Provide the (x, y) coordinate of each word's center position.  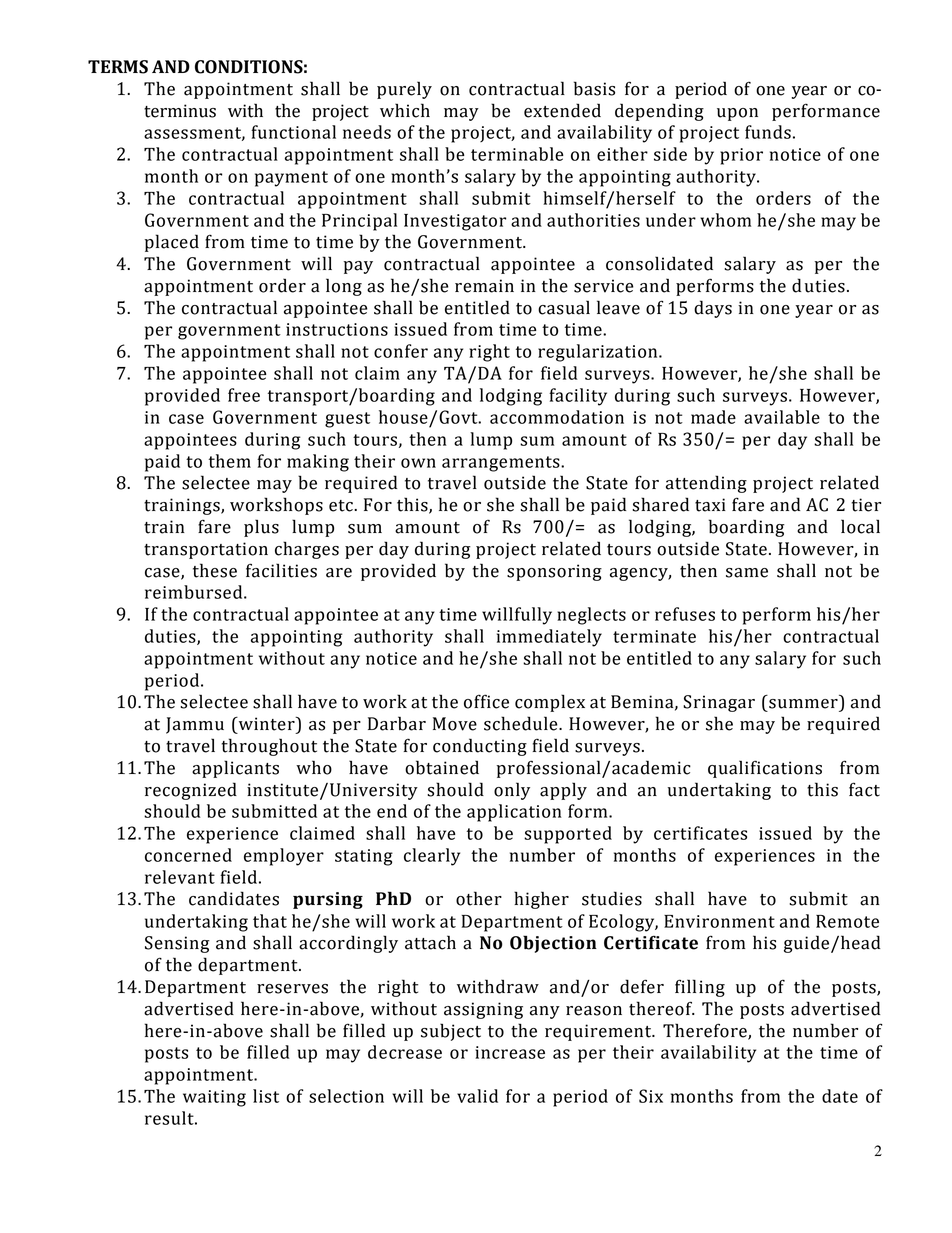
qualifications (765, 769)
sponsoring (554, 572)
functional (293, 132)
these (215, 570)
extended (562, 110)
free (244, 395)
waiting (214, 1098)
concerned (188, 855)
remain (484, 286)
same (747, 573)
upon (737, 114)
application (514, 813)
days (713, 309)
